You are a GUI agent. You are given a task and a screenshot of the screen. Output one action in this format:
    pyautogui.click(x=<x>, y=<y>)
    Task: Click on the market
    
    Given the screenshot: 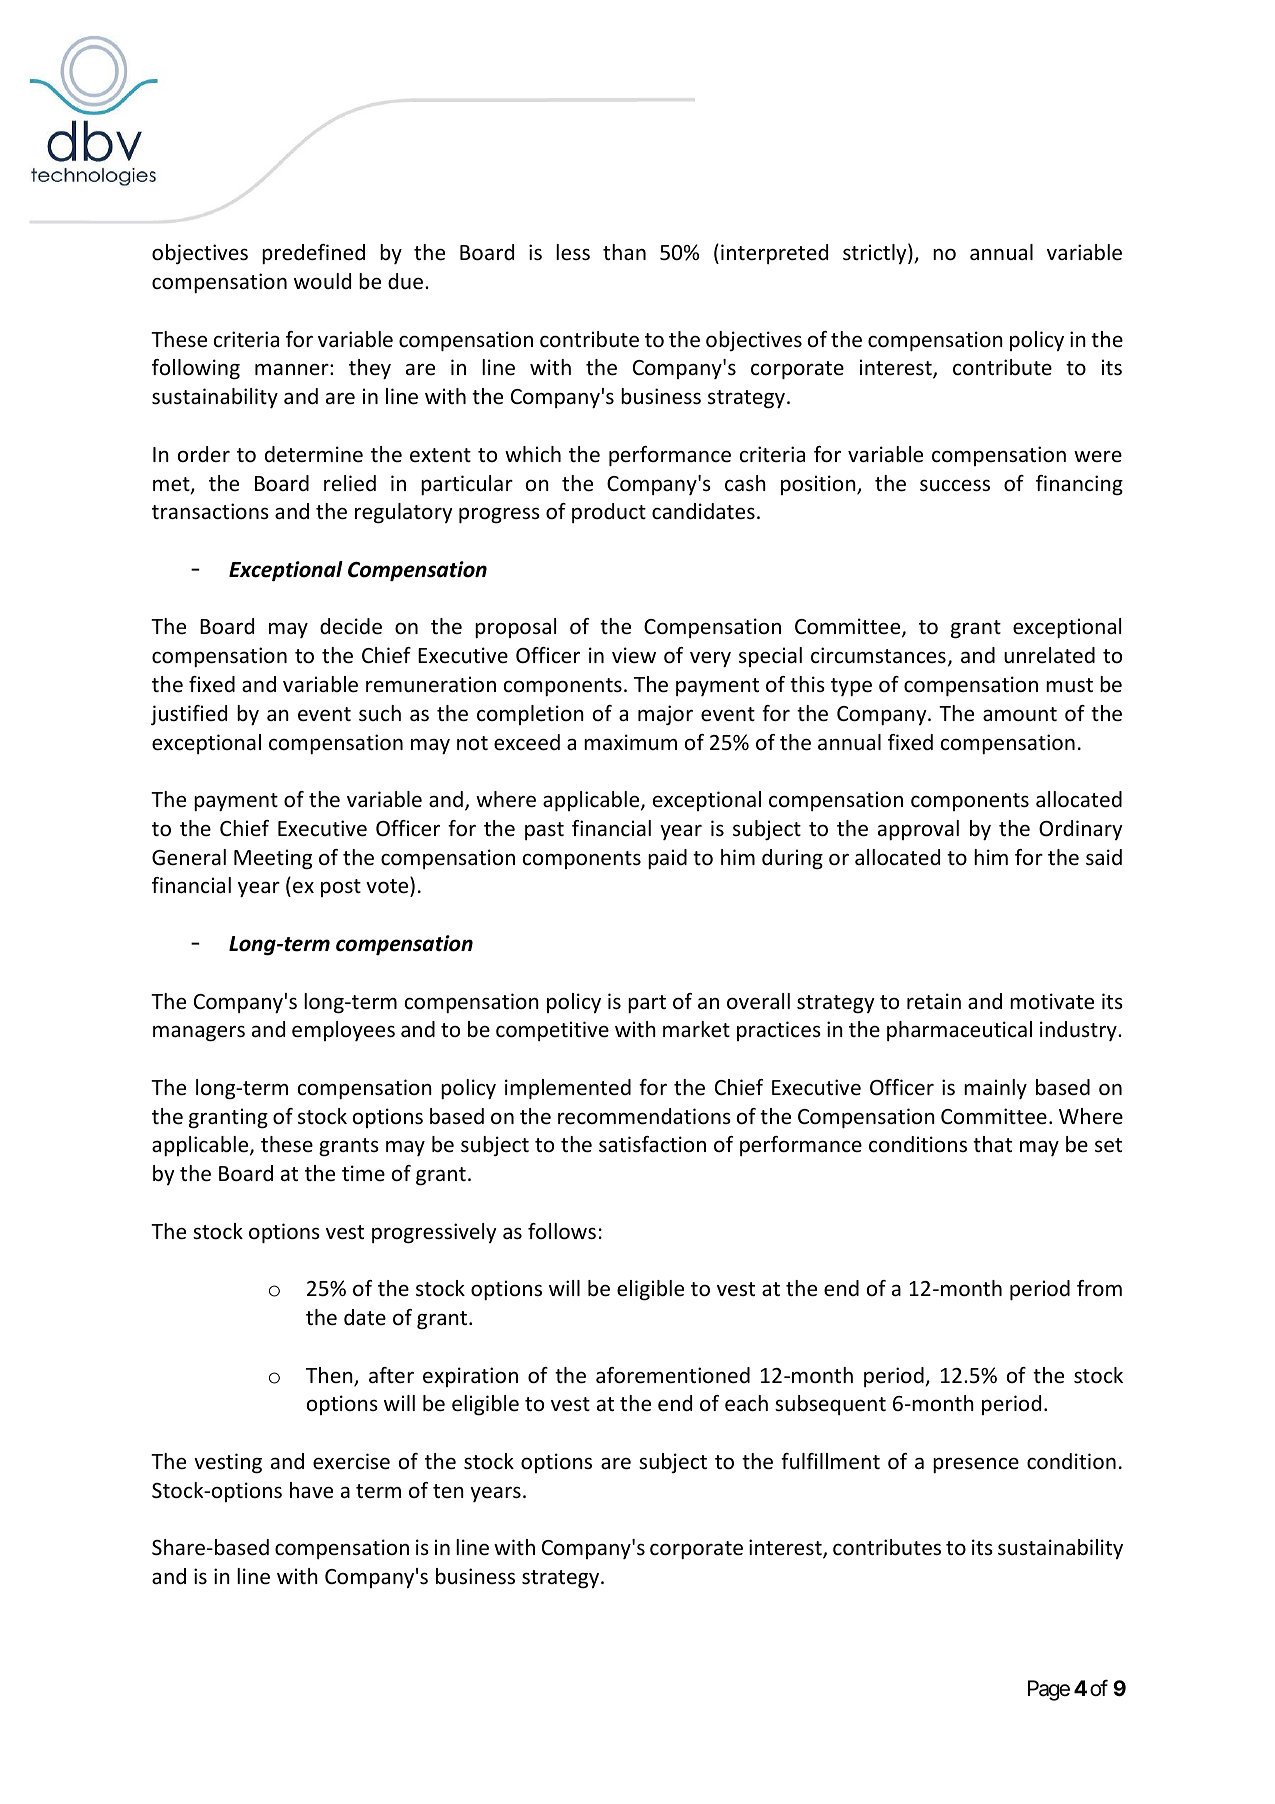 What is the action you would take?
    pyautogui.click(x=696, y=1029)
